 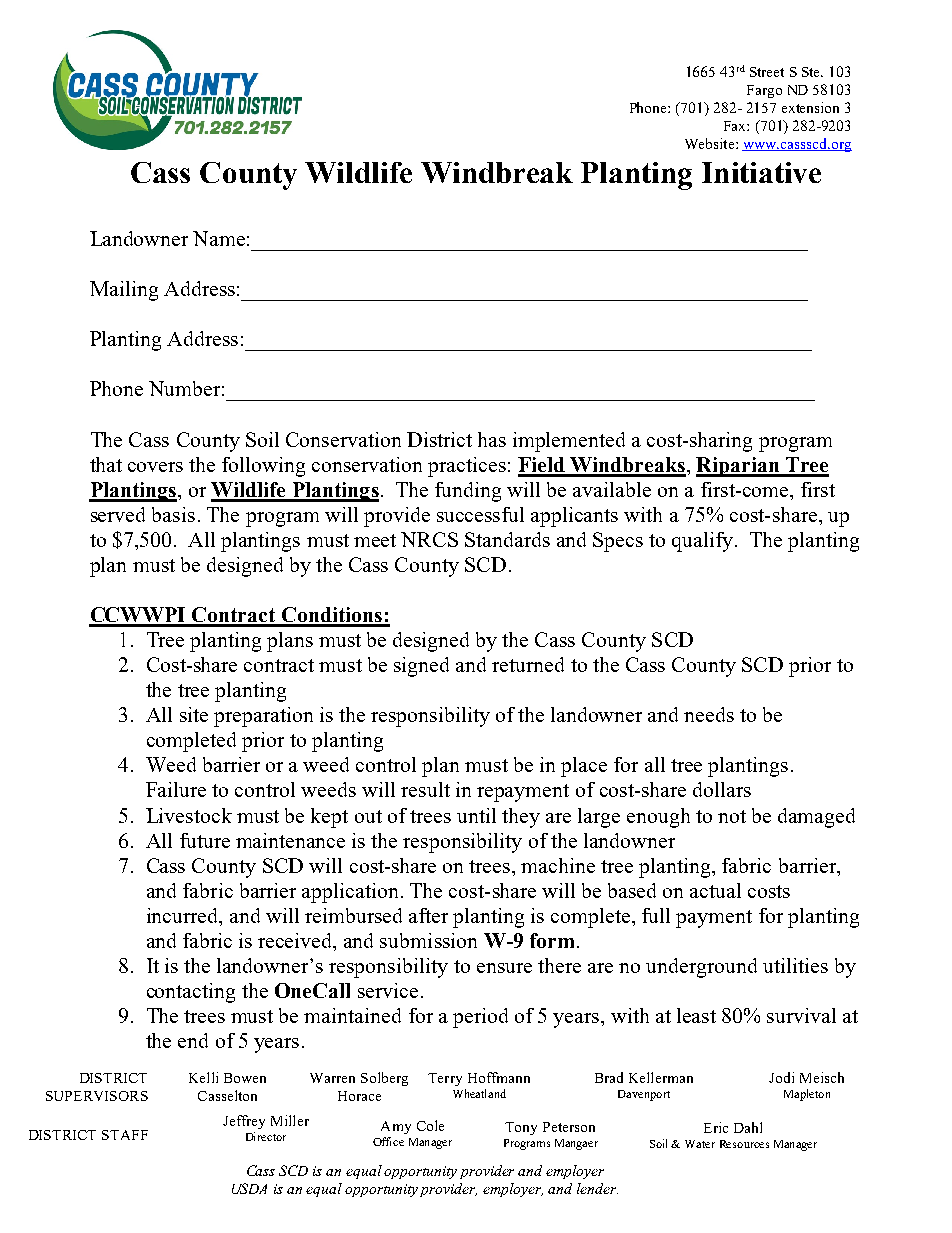 I want to click on Mailing, so click(x=124, y=291).
